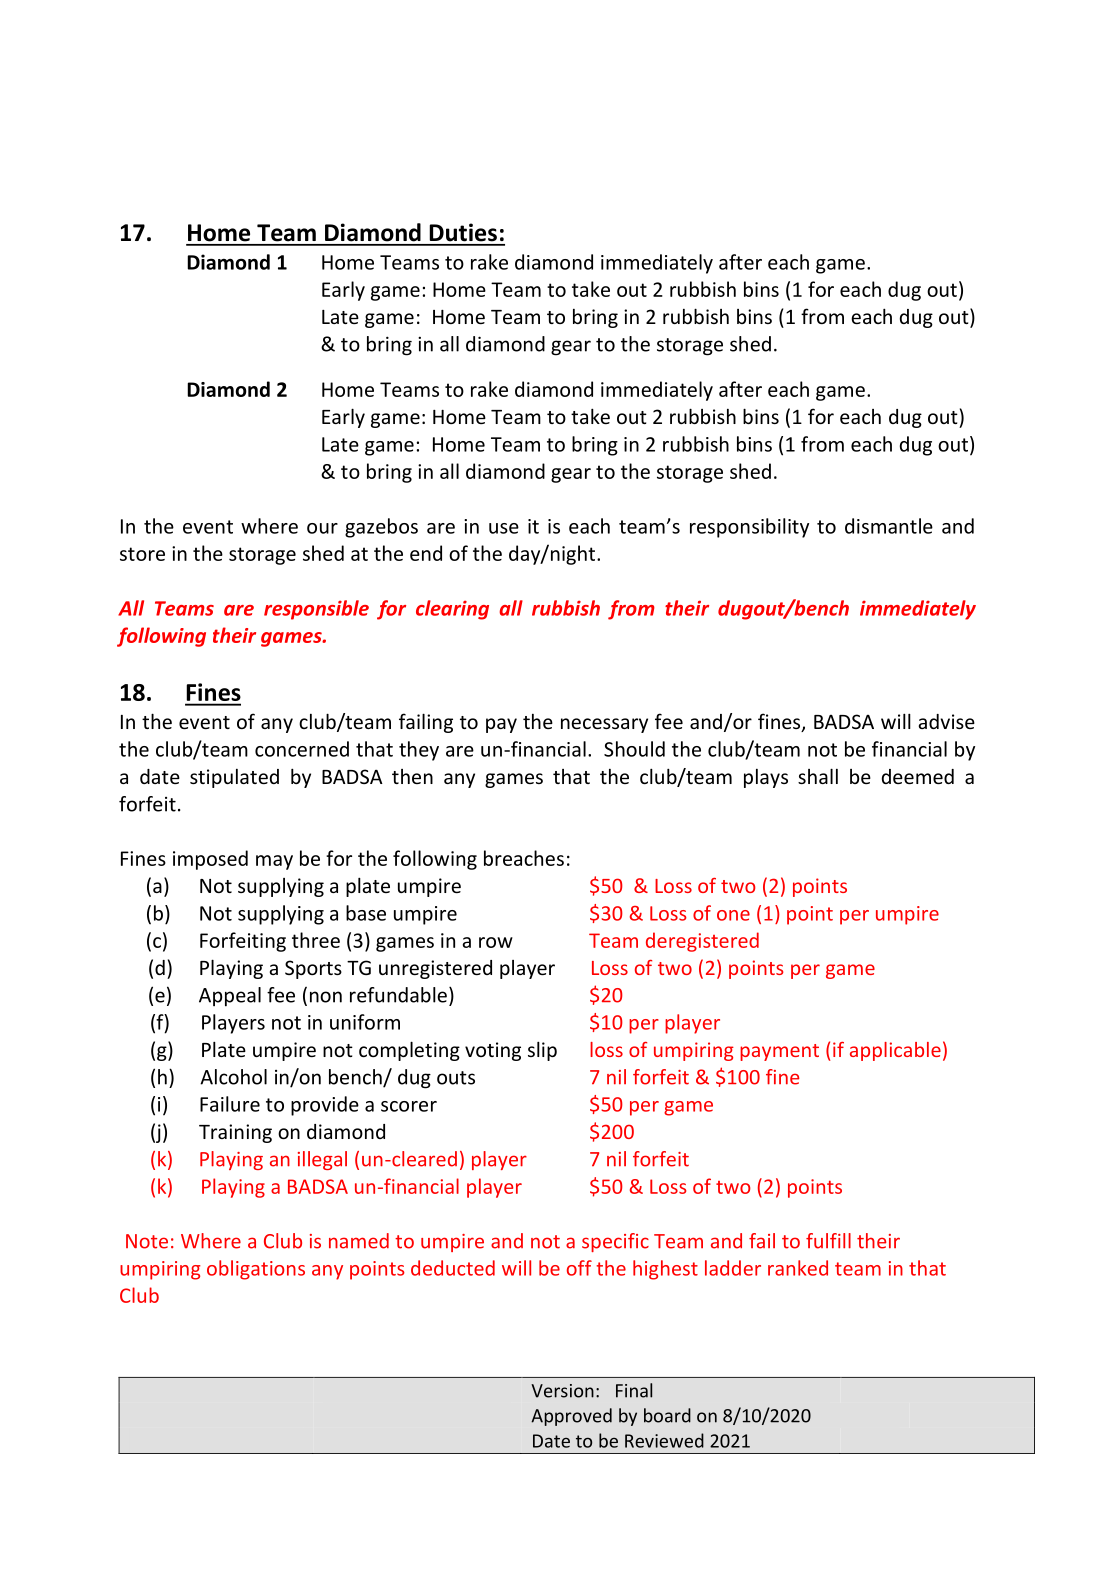 This screenshot has height=1570, width=1110. I want to click on shall, so click(818, 776).
